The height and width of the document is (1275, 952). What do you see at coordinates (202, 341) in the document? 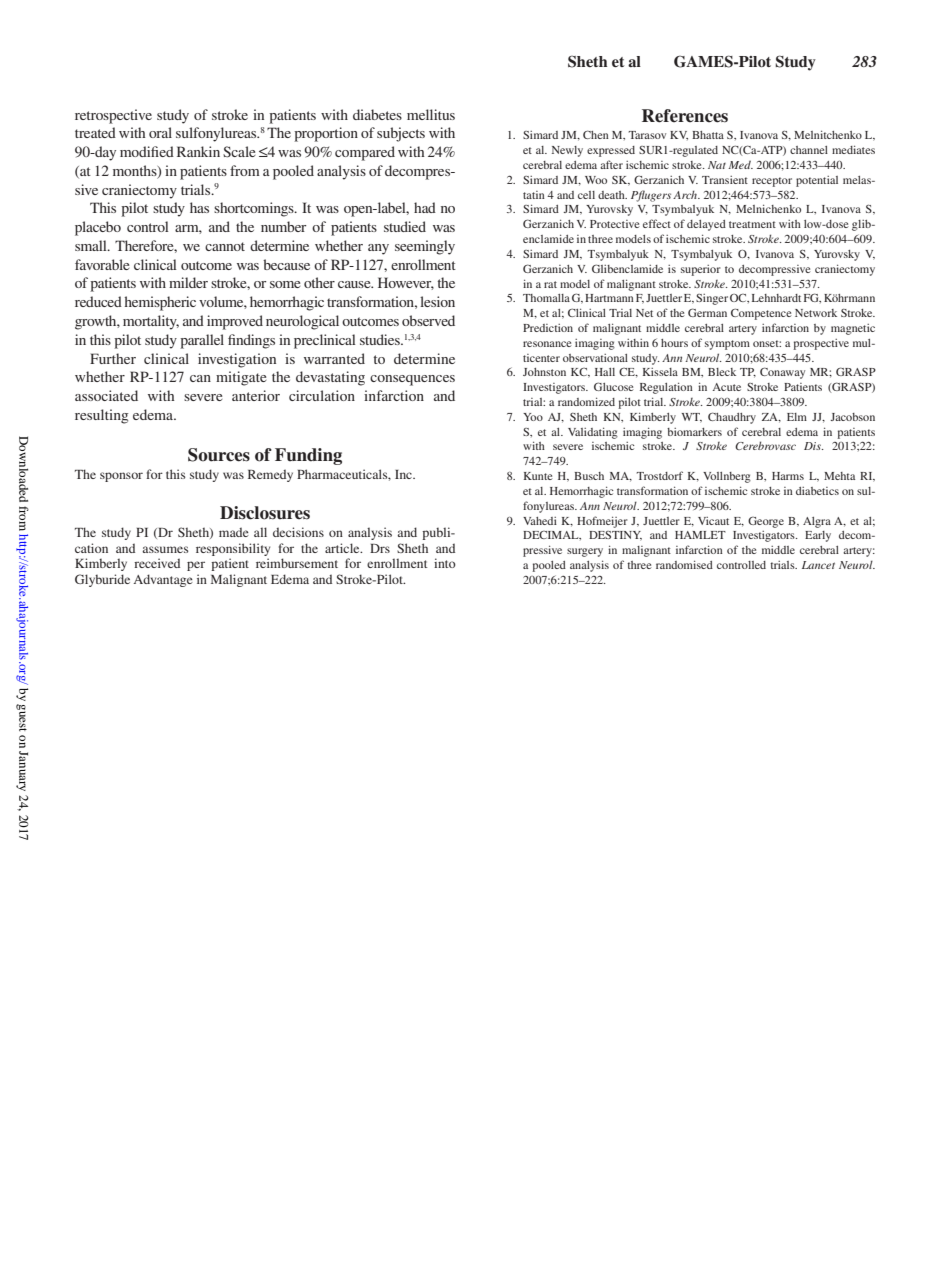
I see `parallel` at bounding box center [202, 341].
